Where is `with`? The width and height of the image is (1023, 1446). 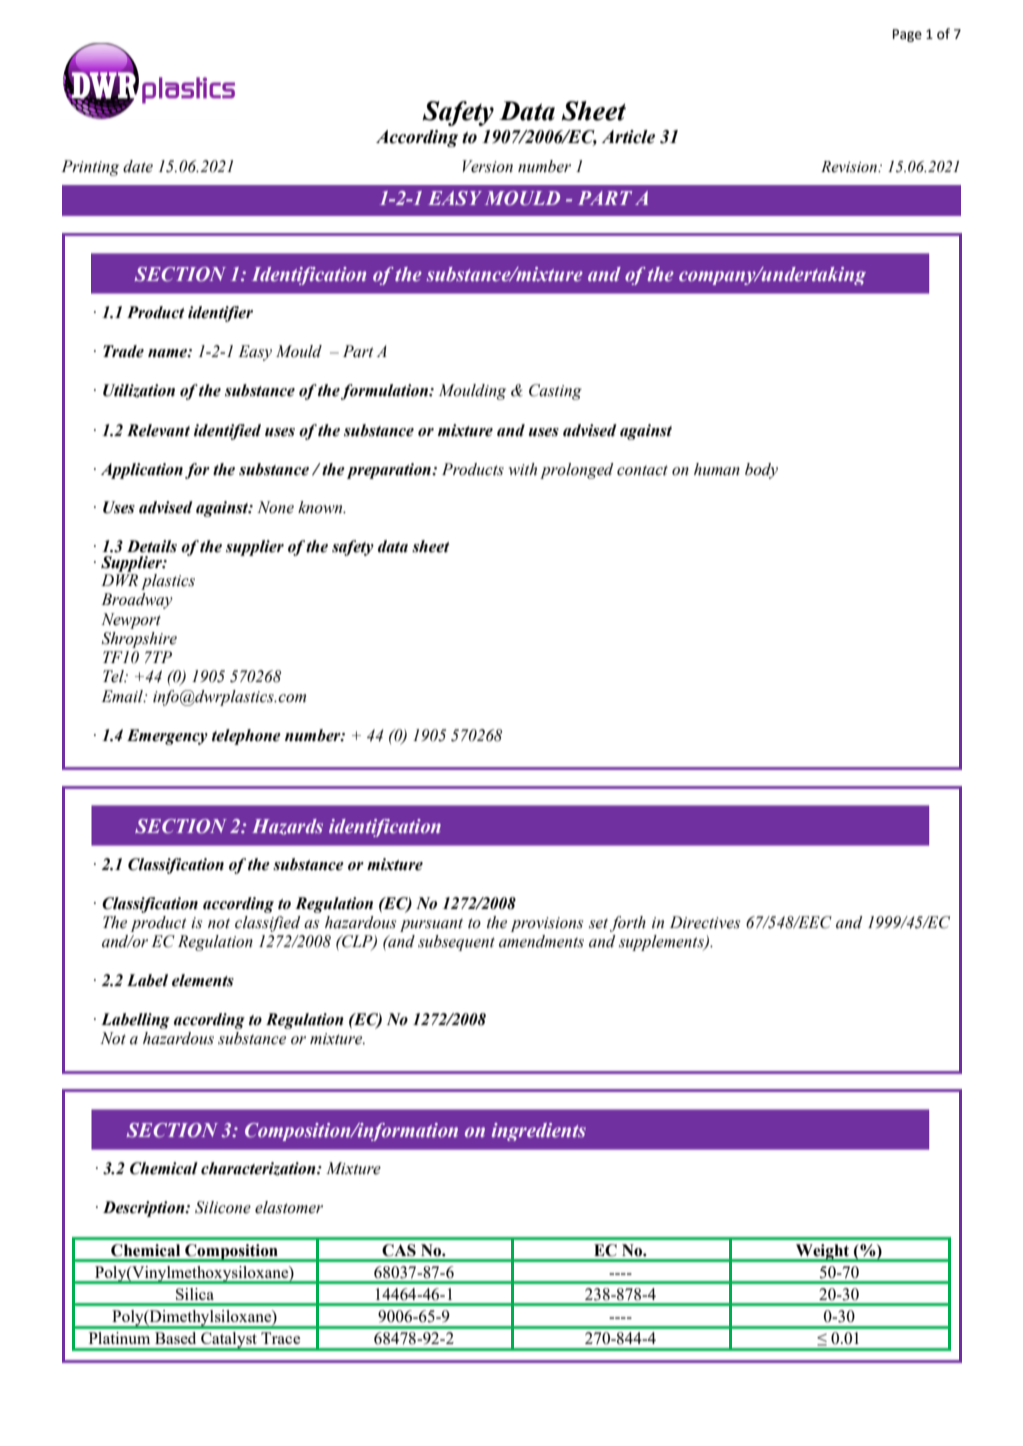
with is located at coordinates (523, 469).
